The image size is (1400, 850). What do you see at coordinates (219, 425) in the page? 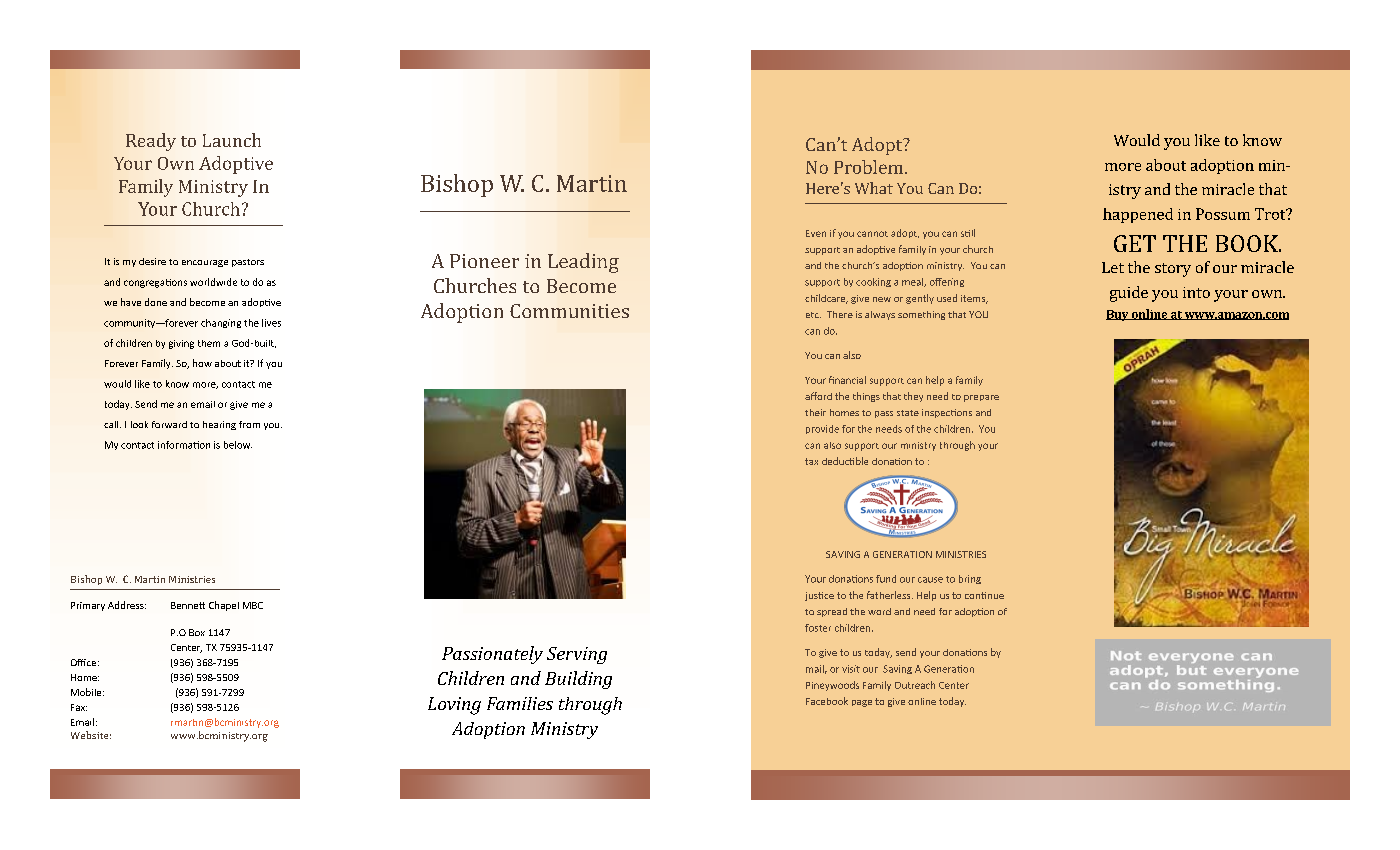
I see `hearing` at bounding box center [219, 425].
